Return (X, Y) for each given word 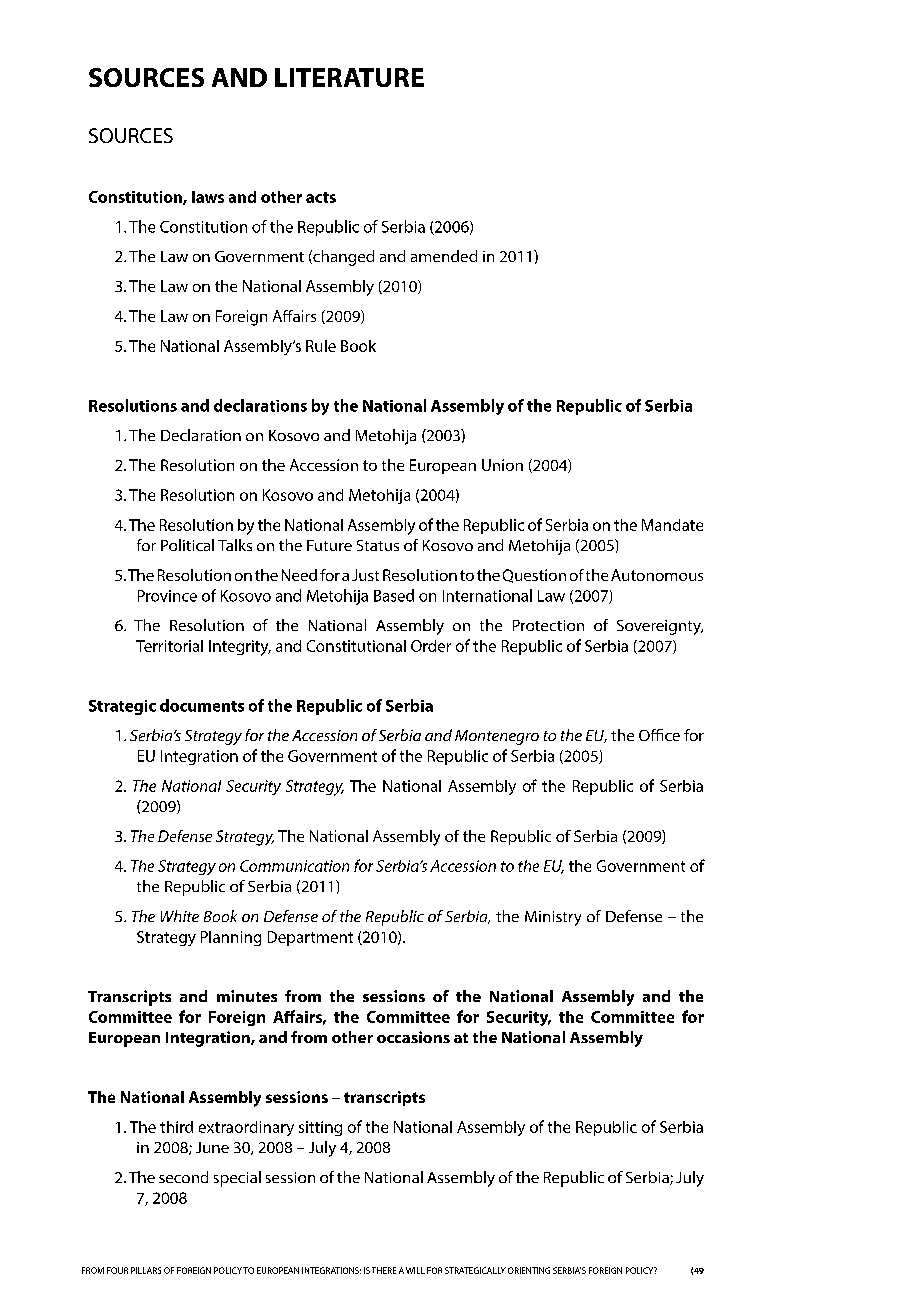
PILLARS (146, 1270)
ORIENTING (529, 1270)
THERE (384, 1270)
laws (208, 197)
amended (444, 256)
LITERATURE (349, 77)
